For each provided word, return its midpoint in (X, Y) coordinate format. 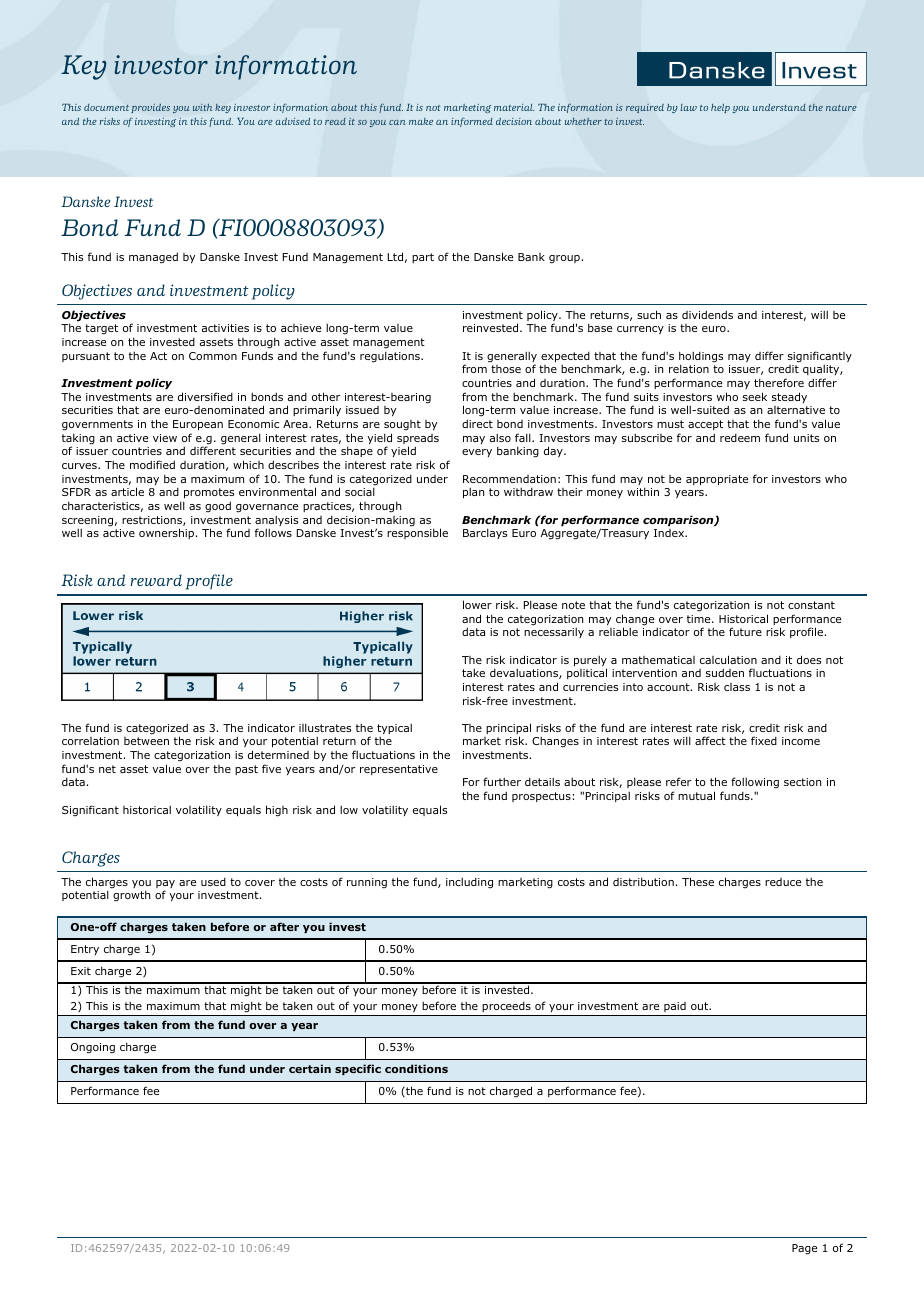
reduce (783, 882)
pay (165, 885)
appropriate (717, 480)
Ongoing (93, 1048)
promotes (209, 493)
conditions (416, 1068)
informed (472, 122)
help (720, 108)
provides (150, 108)
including (469, 883)
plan (473, 492)
